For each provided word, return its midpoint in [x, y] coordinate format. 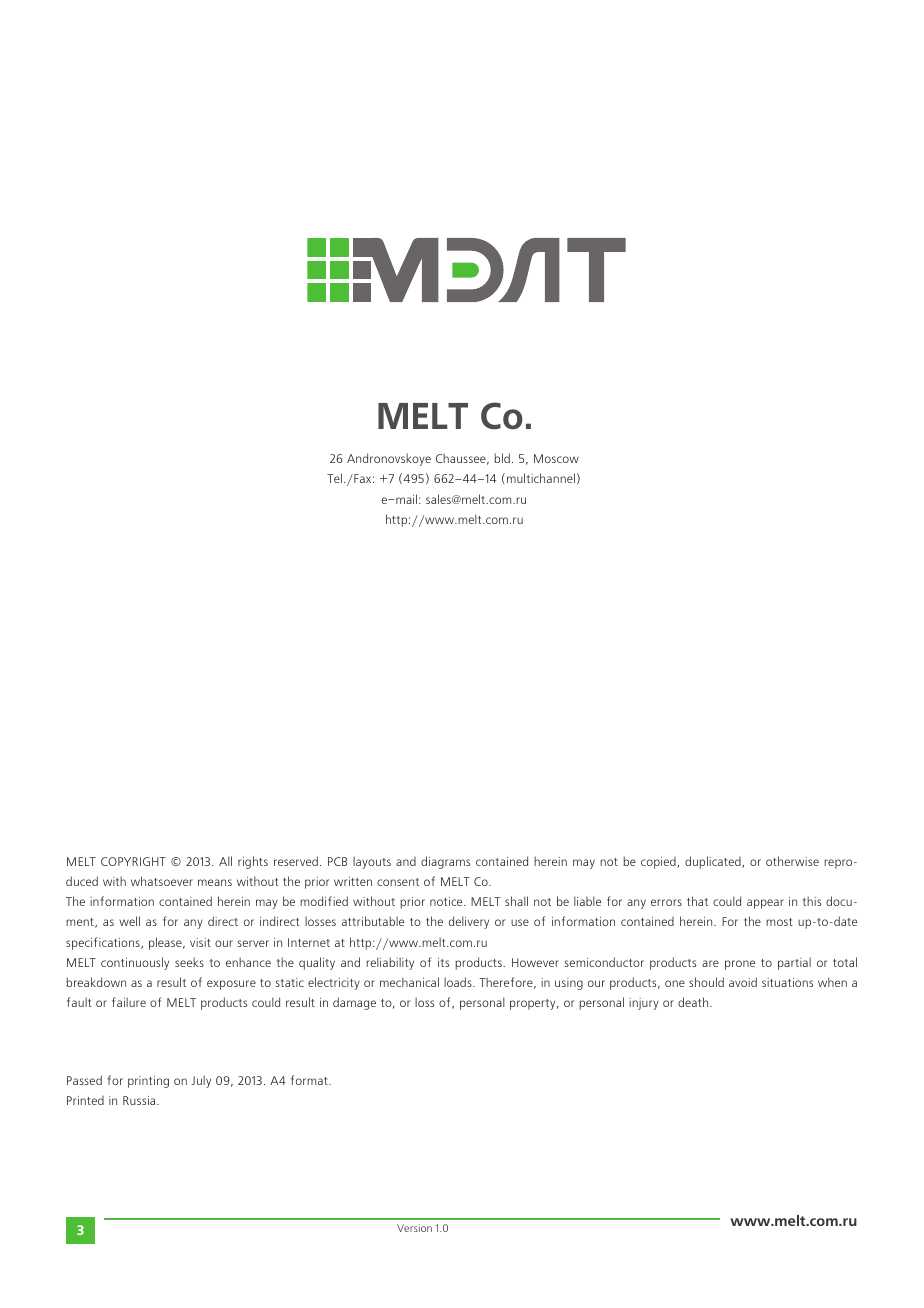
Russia [140, 1100]
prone [740, 965]
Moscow [556, 458]
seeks [189, 962]
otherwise [792, 861]
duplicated [714, 862]
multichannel [541, 478]
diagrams [445, 862]
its [443, 962]
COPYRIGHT [133, 861]
